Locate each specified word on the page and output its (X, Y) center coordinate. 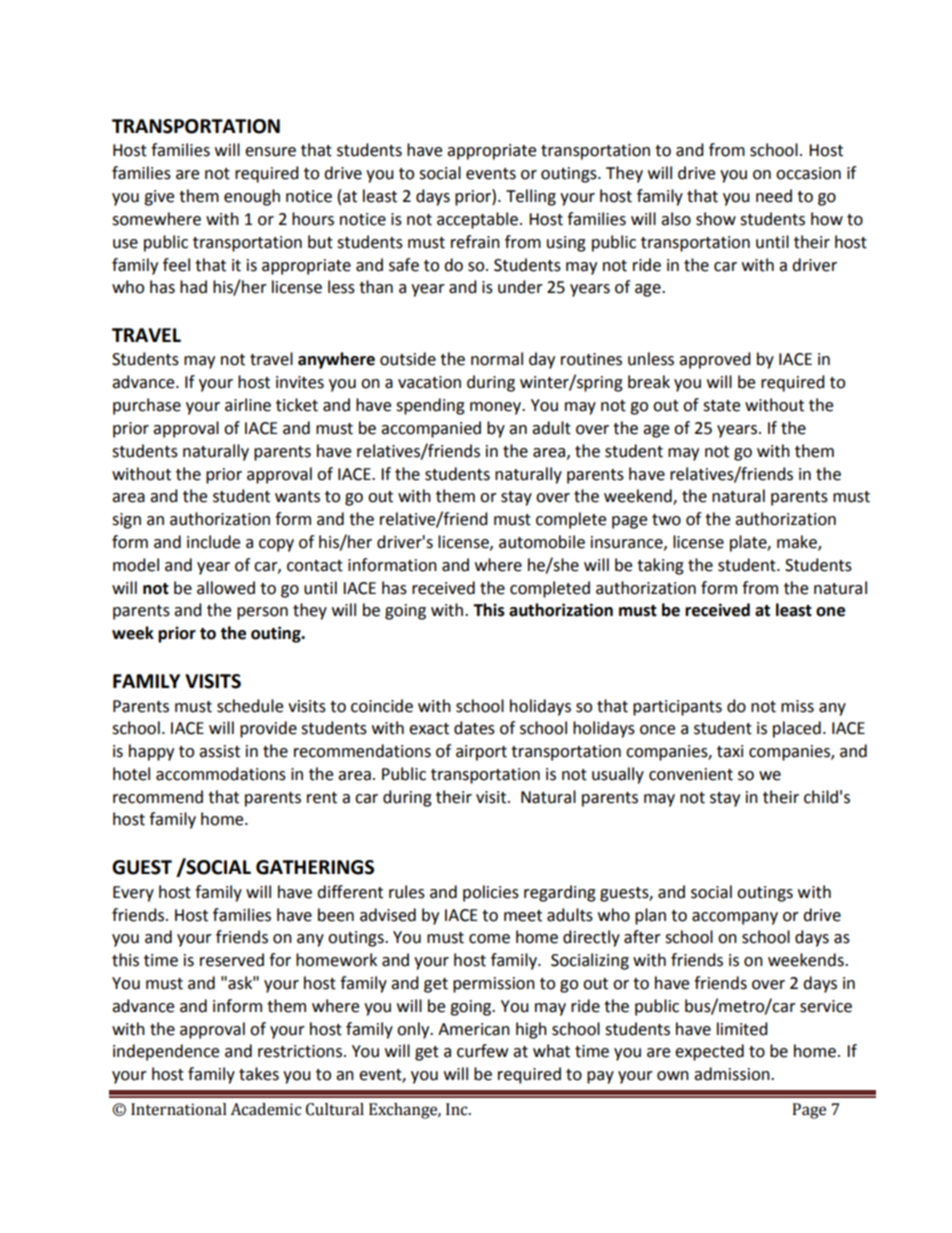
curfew (482, 1051)
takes (259, 1074)
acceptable (477, 220)
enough (252, 197)
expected (709, 1052)
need (774, 196)
